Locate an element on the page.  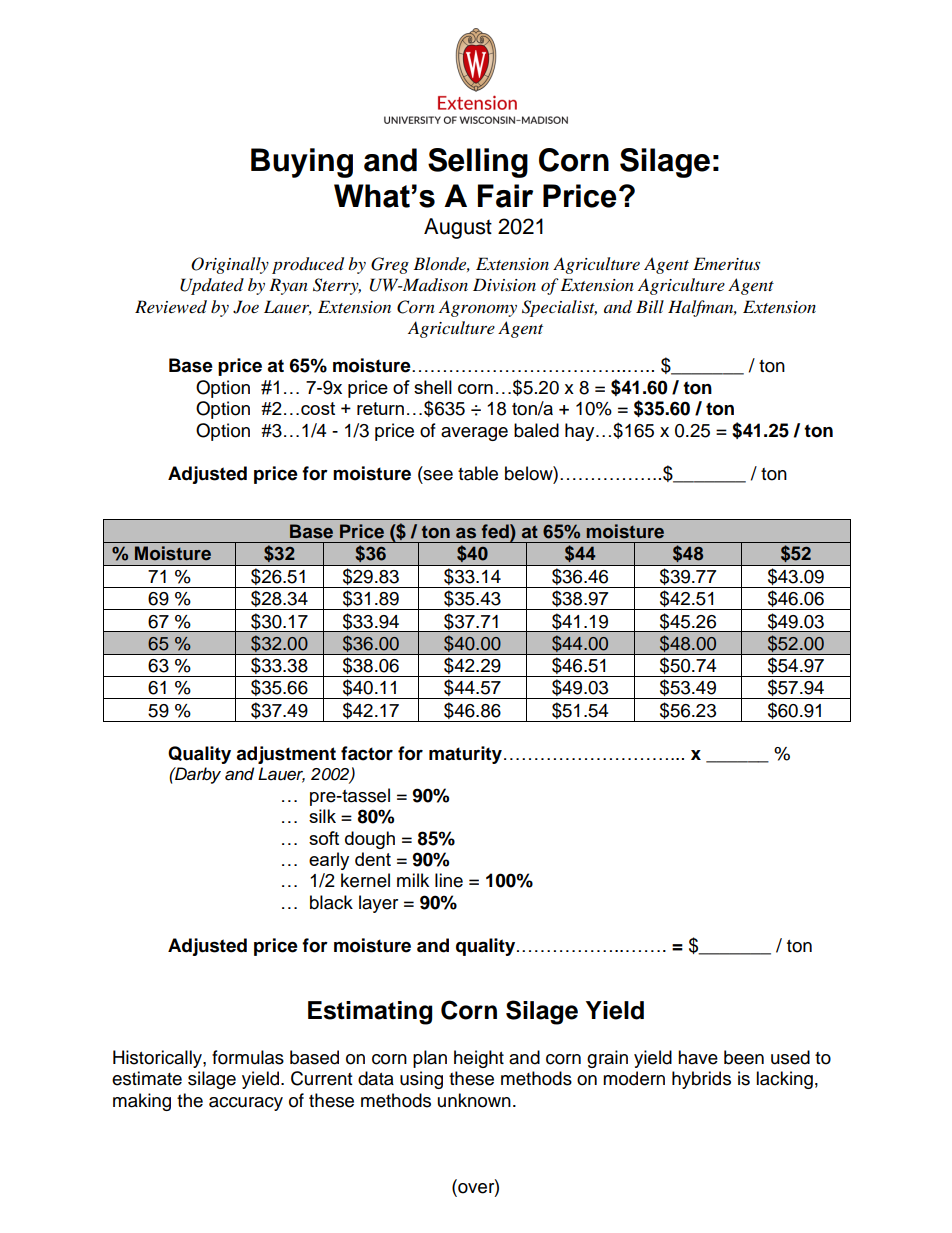
maturity is located at coordinates (465, 755).
